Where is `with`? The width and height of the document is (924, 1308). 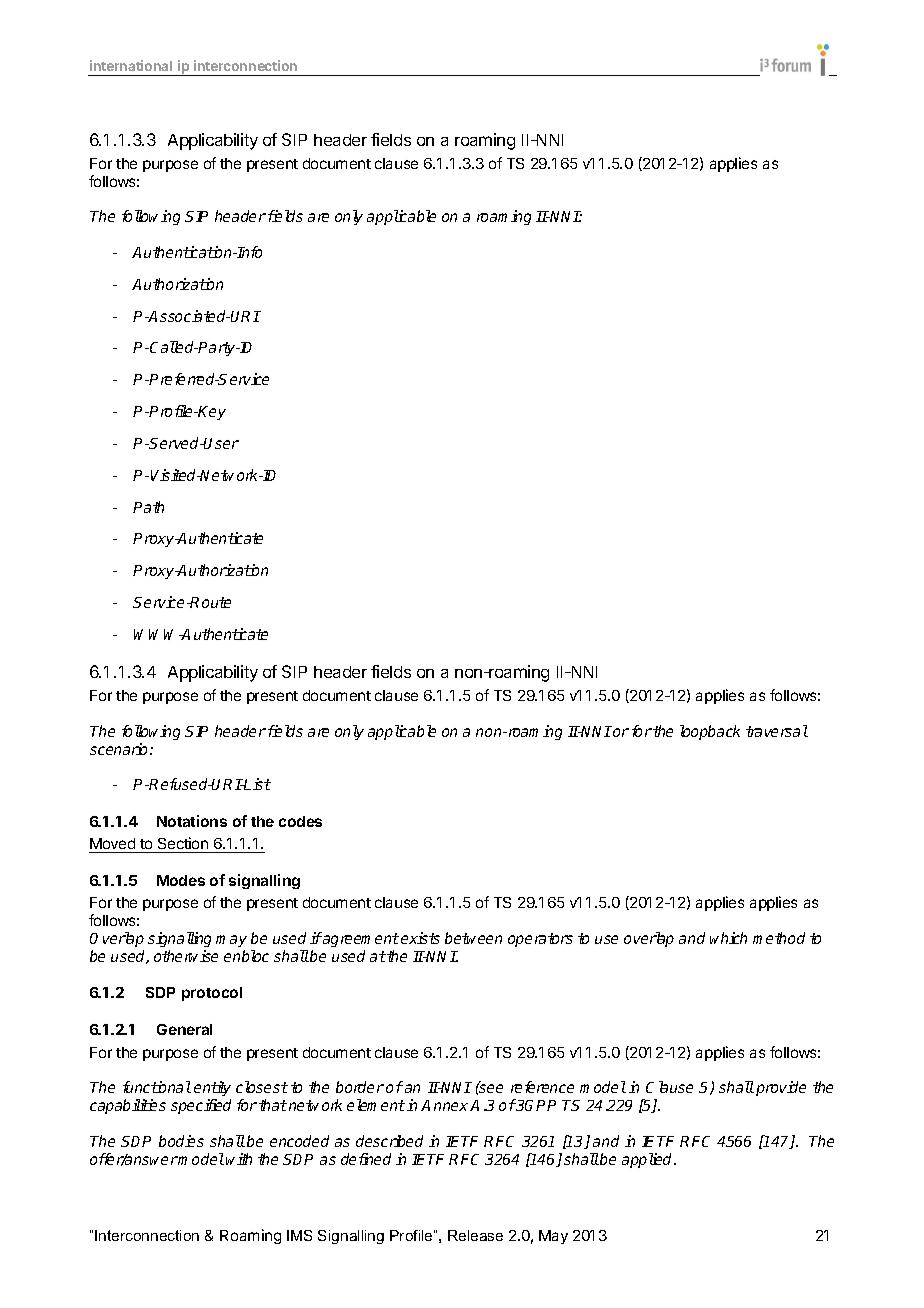 with is located at coordinates (239, 1159).
